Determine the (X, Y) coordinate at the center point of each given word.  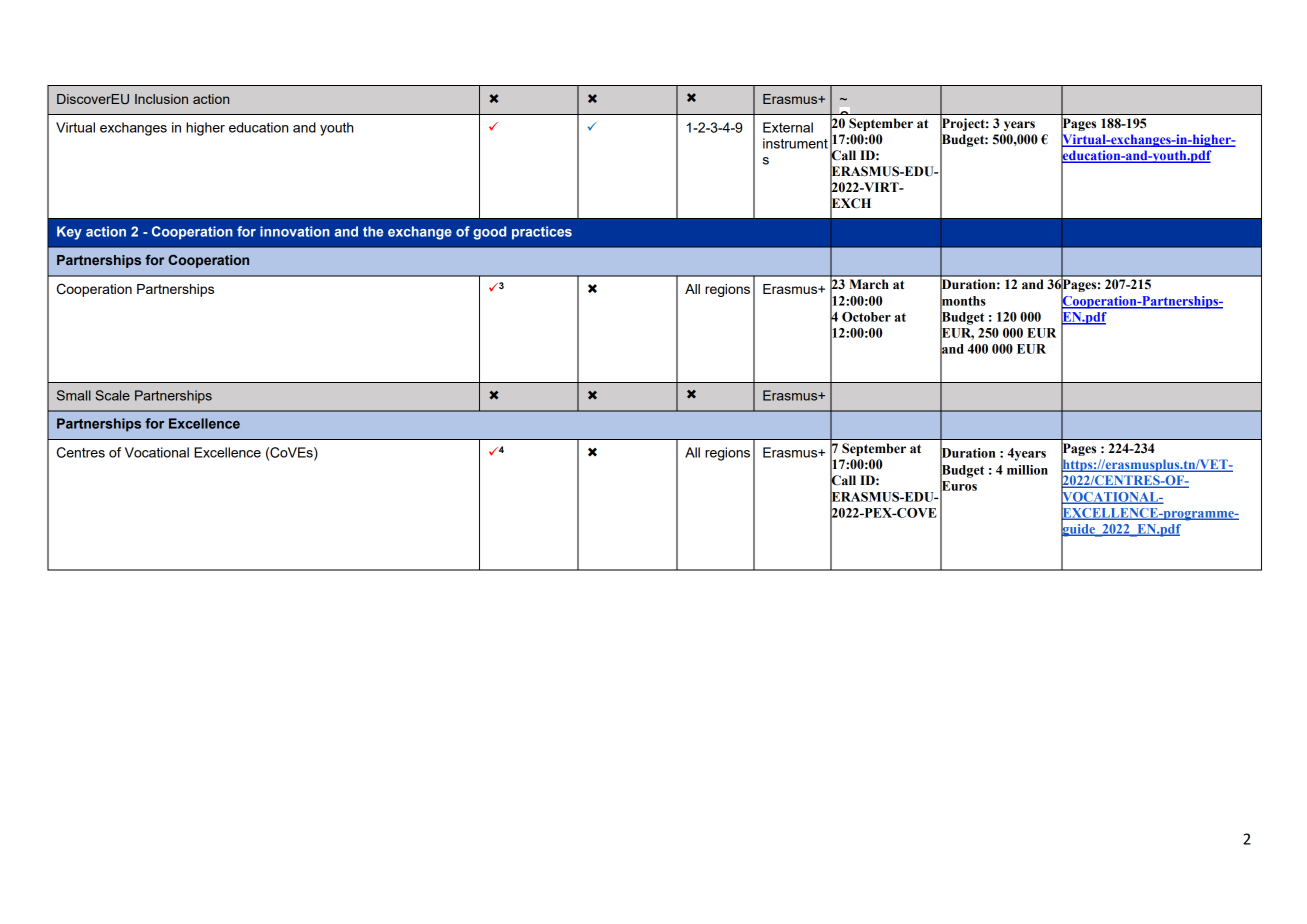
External (788, 127)
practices (542, 233)
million (1027, 470)
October (866, 317)
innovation (295, 231)
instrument (795, 143)
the (373, 231)
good (489, 233)
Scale (112, 395)
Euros (958, 486)
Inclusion (161, 99)
